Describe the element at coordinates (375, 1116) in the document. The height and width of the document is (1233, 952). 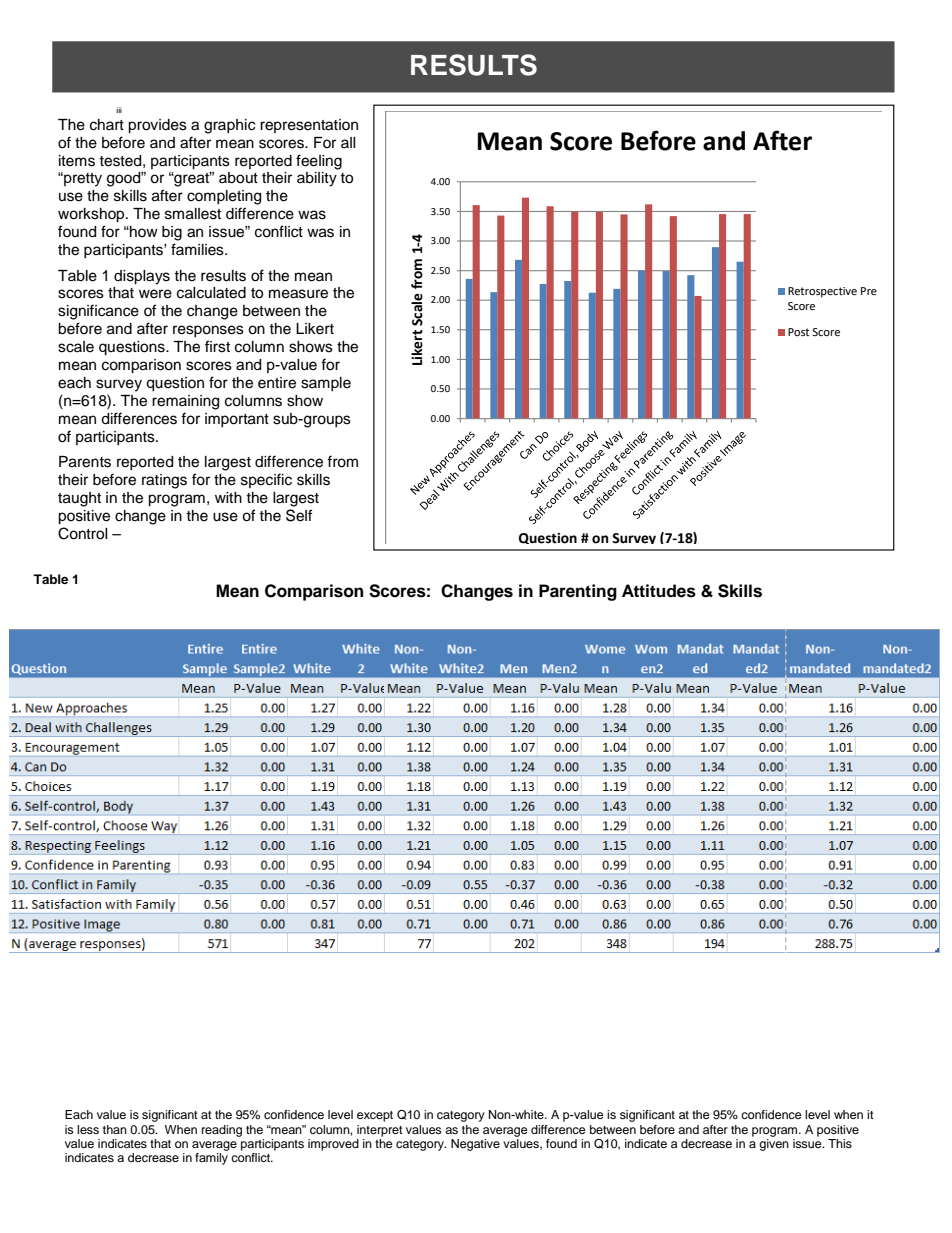
I see `except` at that location.
